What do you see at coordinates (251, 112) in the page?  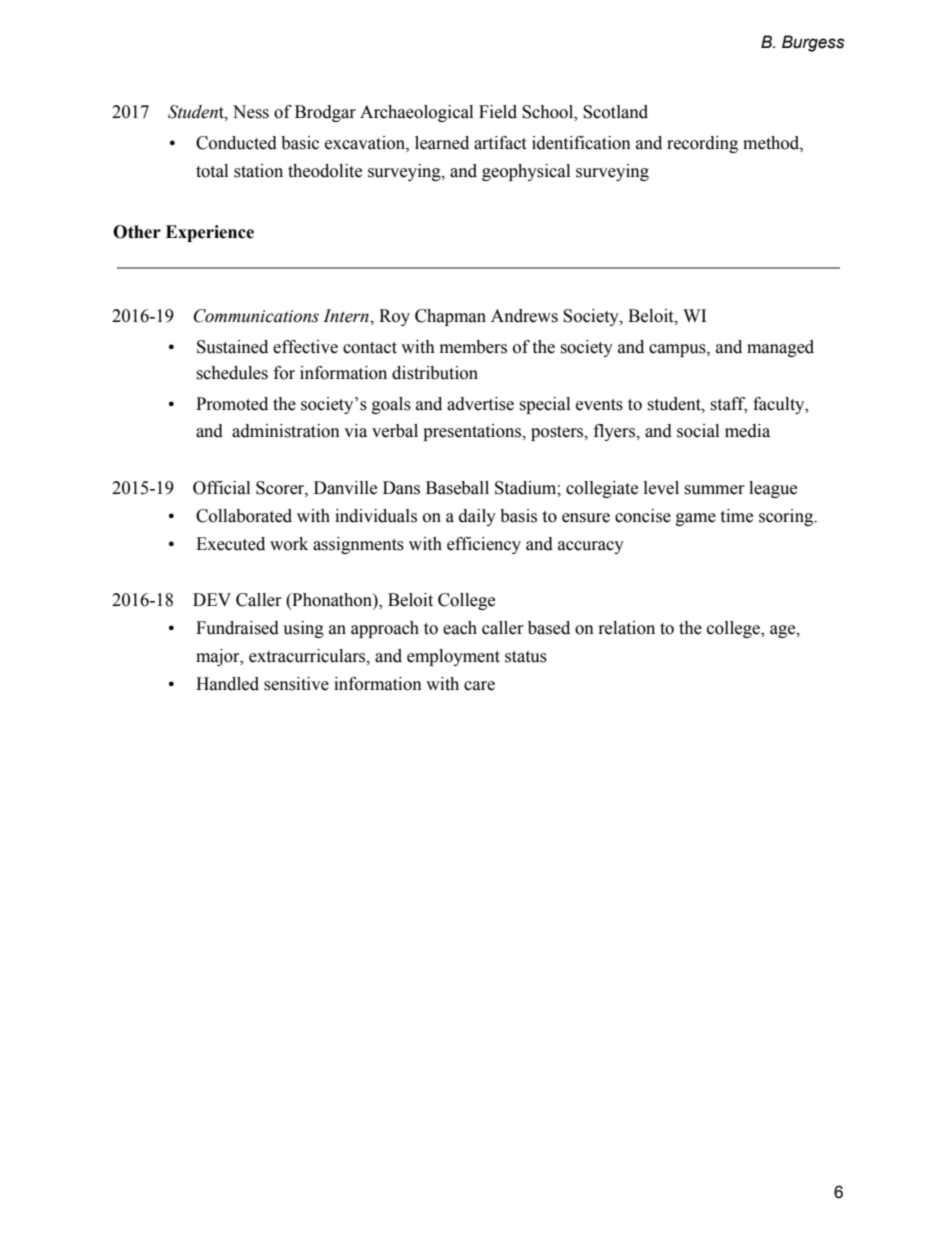 I see `Ness` at bounding box center [251, 112].
